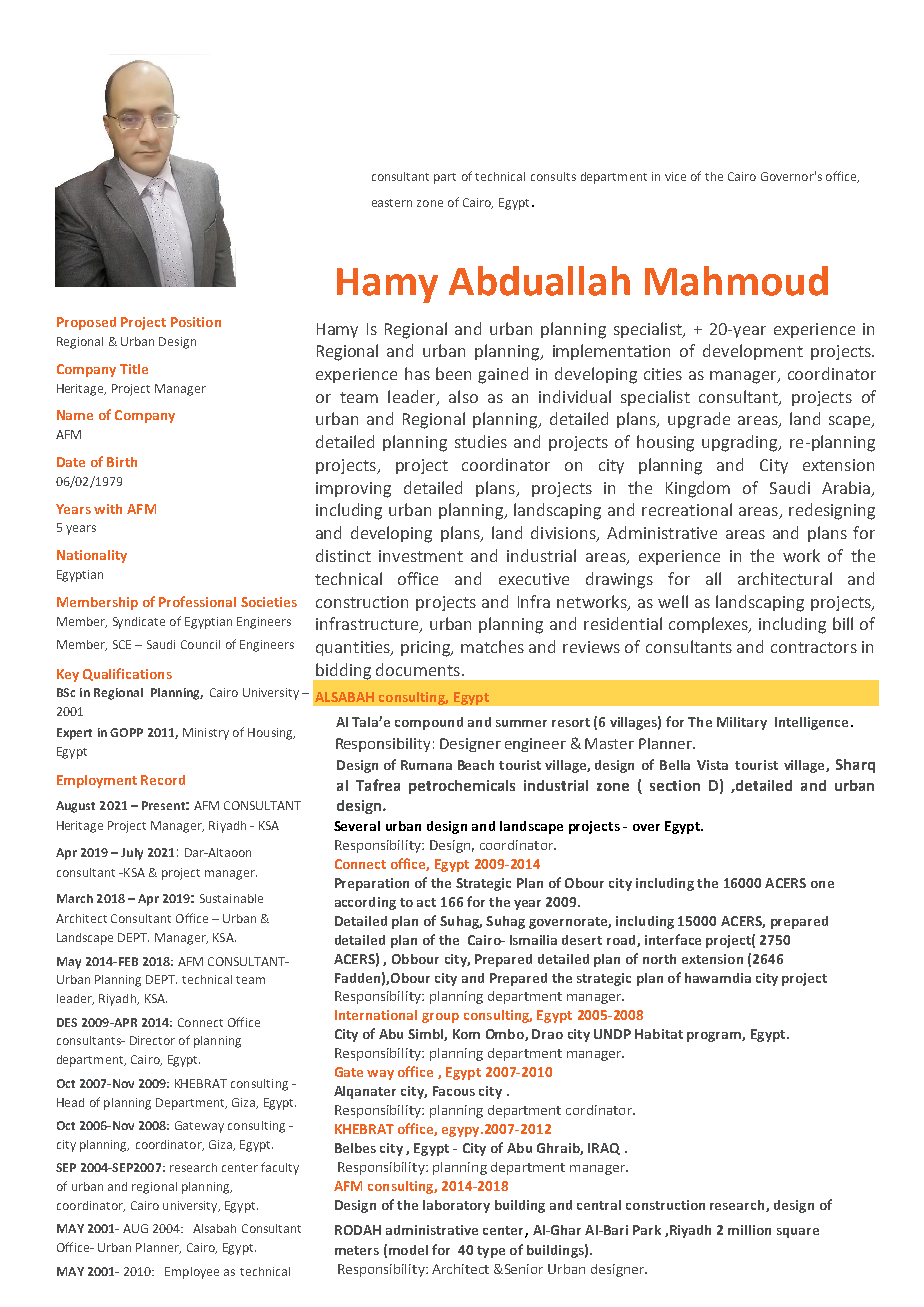  I want to click on type, so click(491, 1252).
